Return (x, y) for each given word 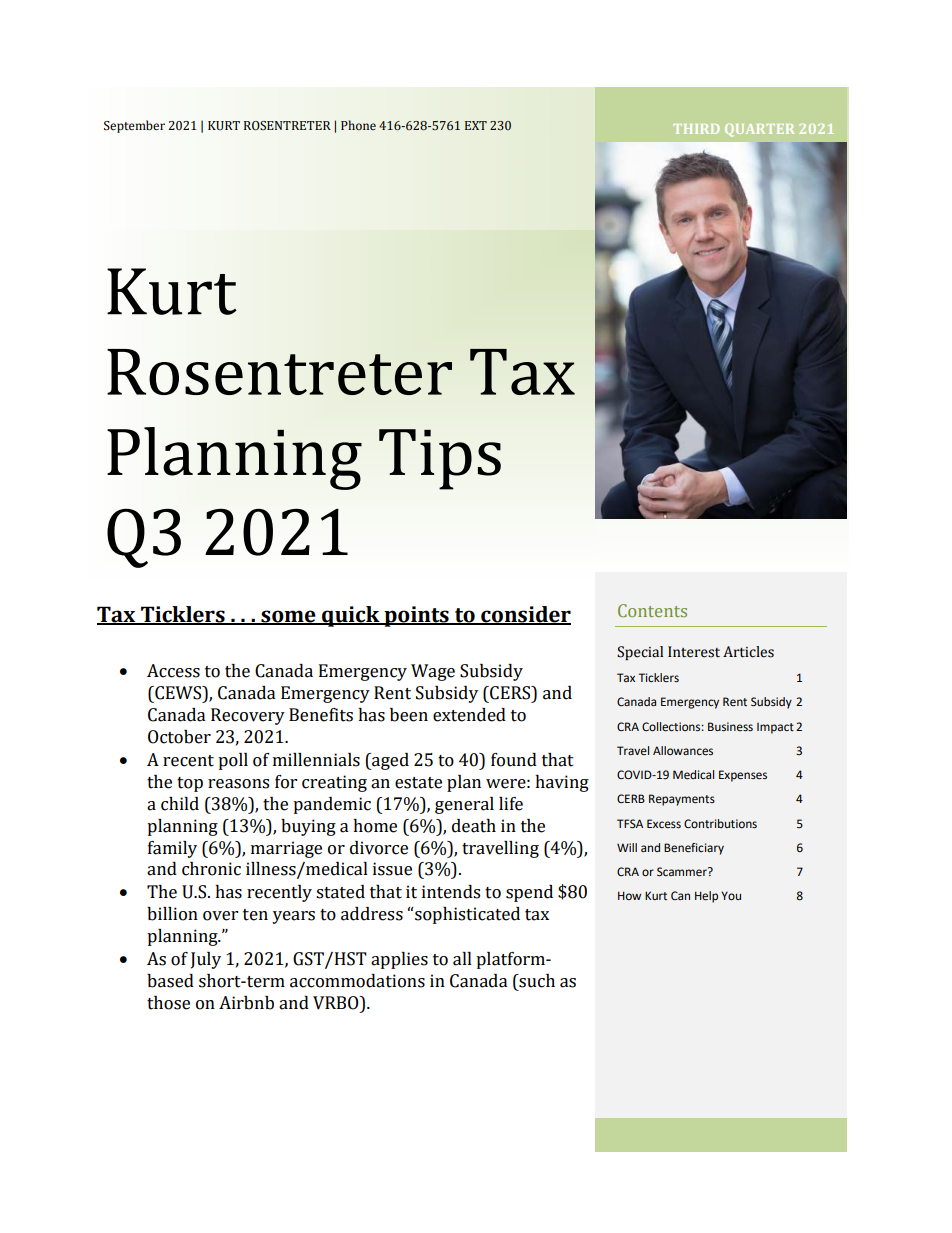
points (416, 616)
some (288, 617)
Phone (358, 125)
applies (399, 960)
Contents (652, 610)
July (206, 960)
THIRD (696, 129)
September (134, 126)
